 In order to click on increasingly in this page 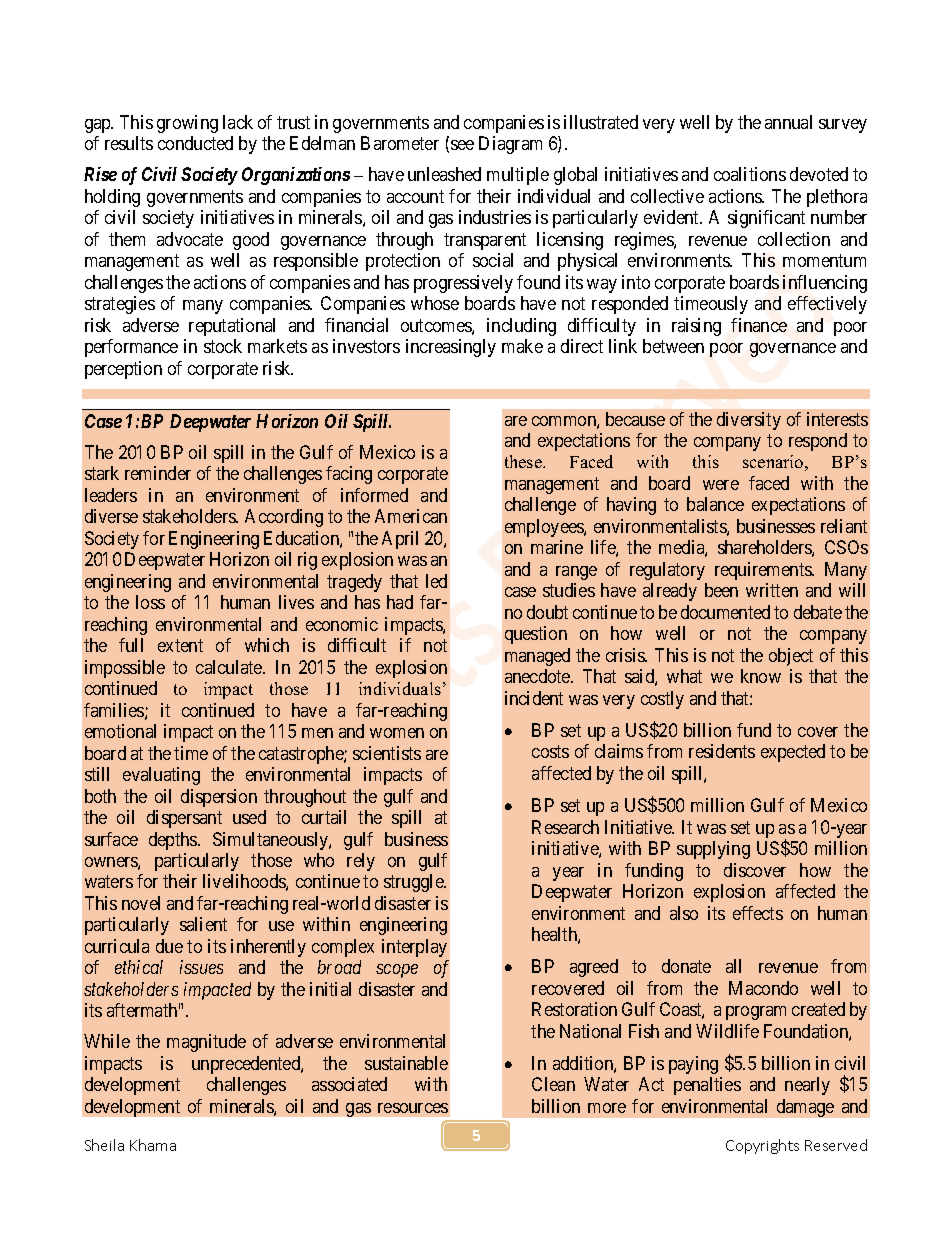, I will do `click(451, 348)`.
